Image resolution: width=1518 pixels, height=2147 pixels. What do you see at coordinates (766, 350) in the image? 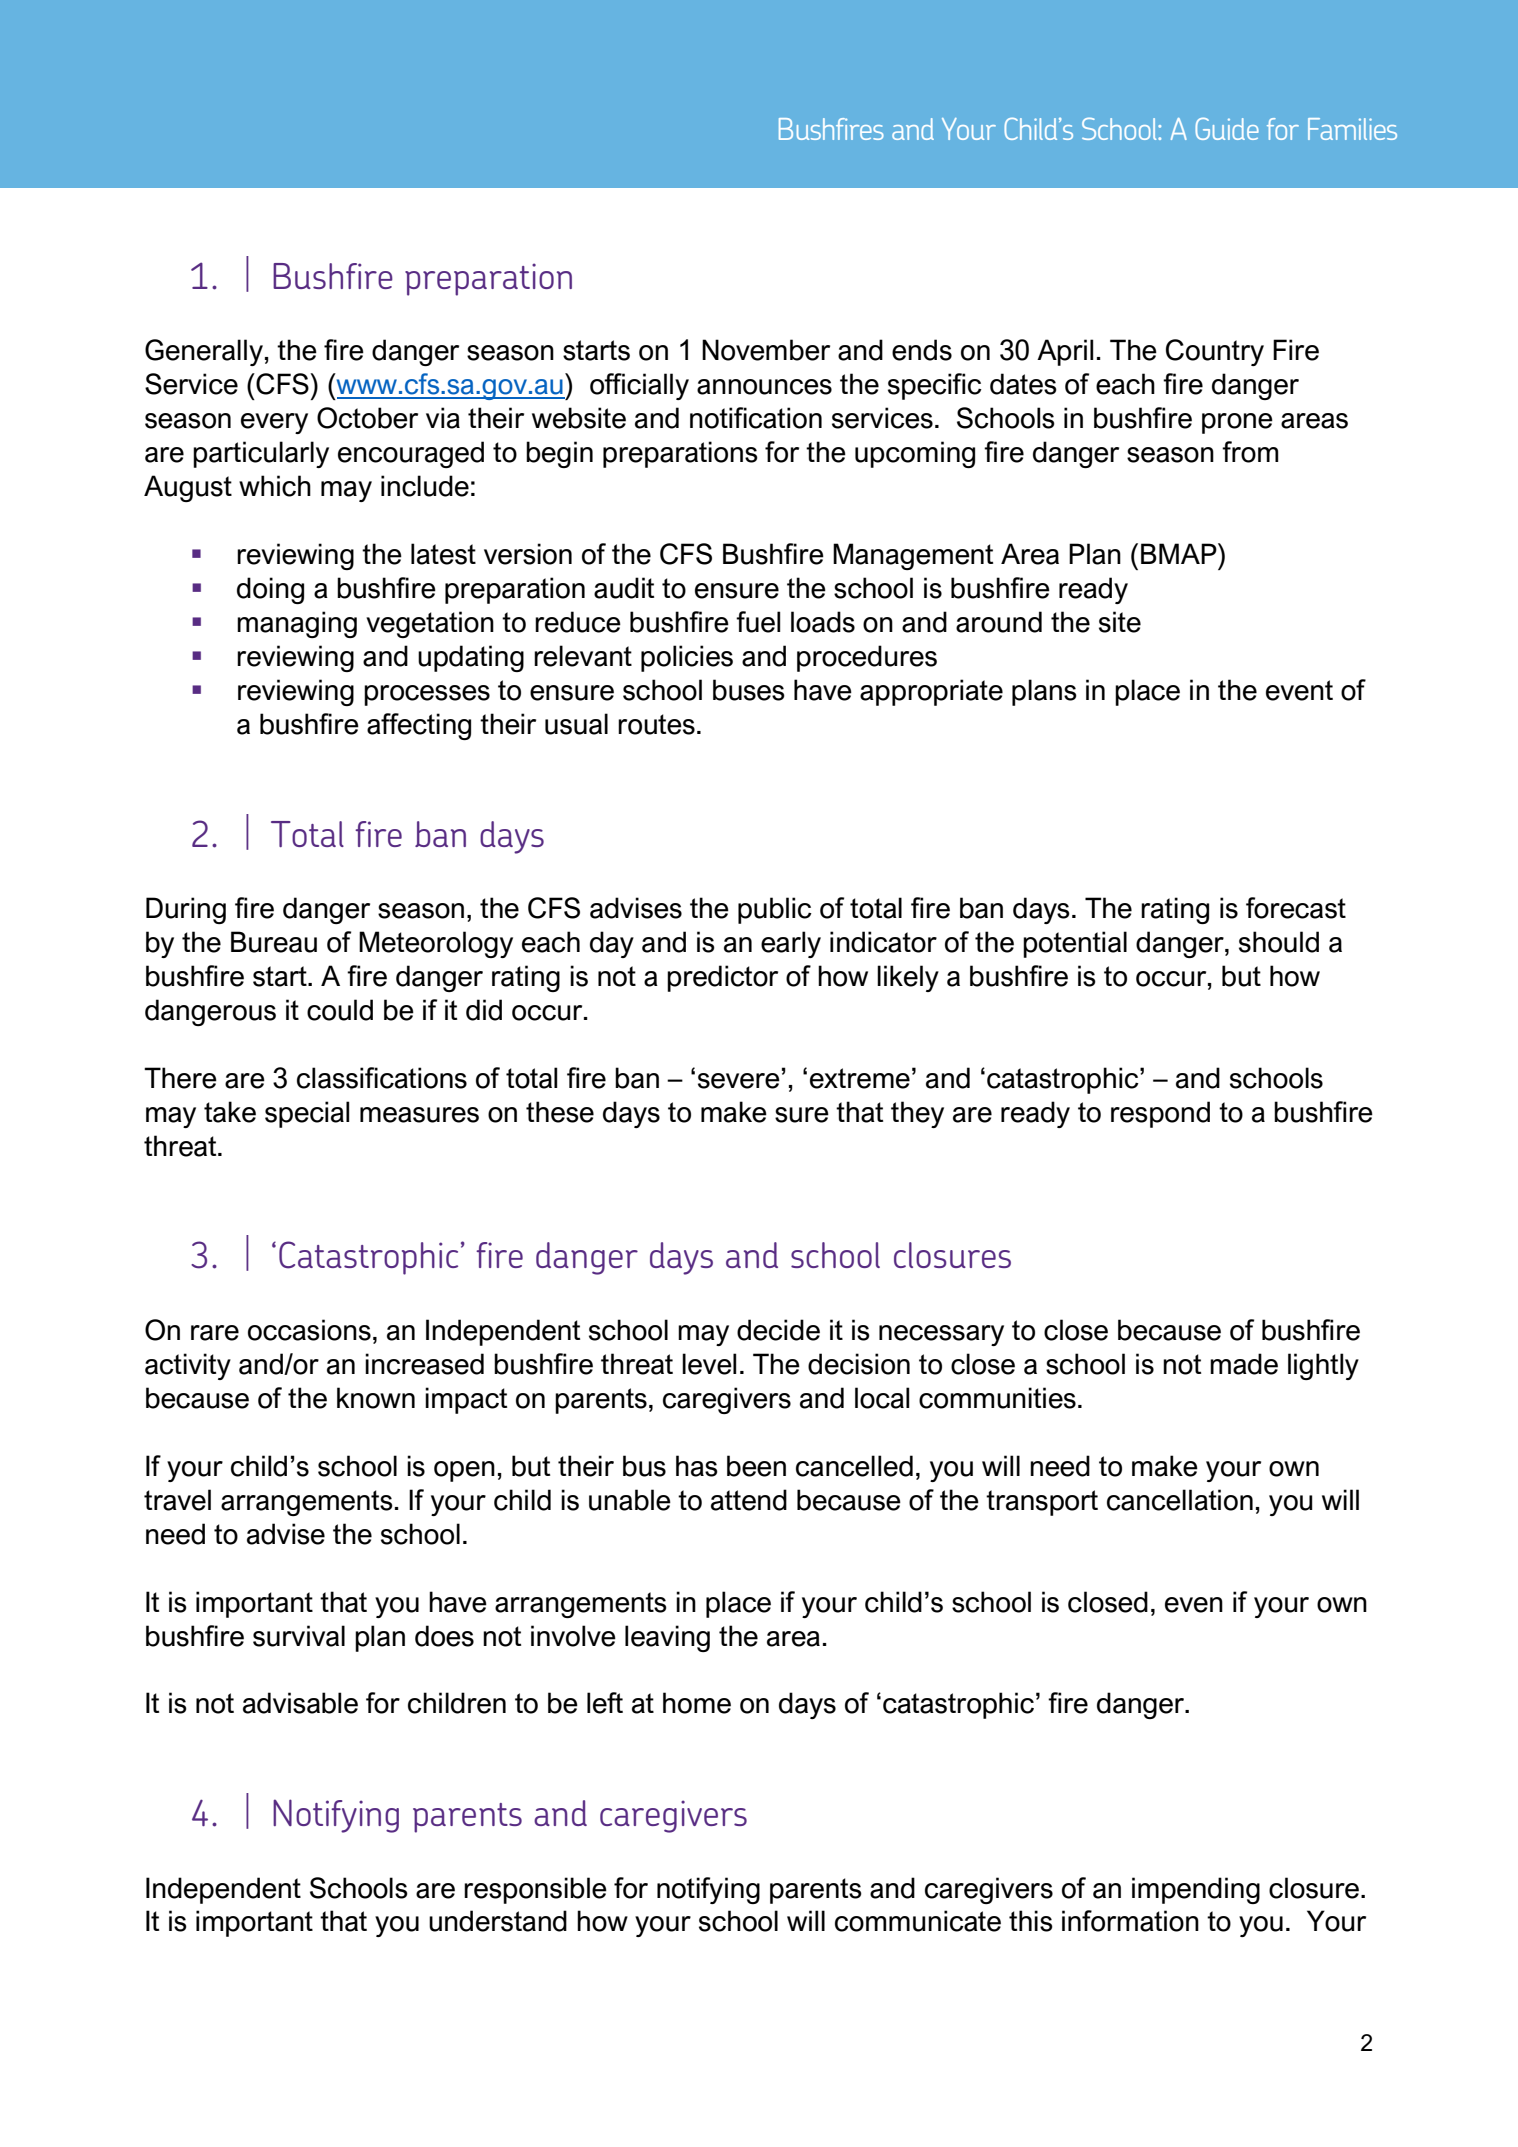
I see `November` at bounding box center [766, 350].
